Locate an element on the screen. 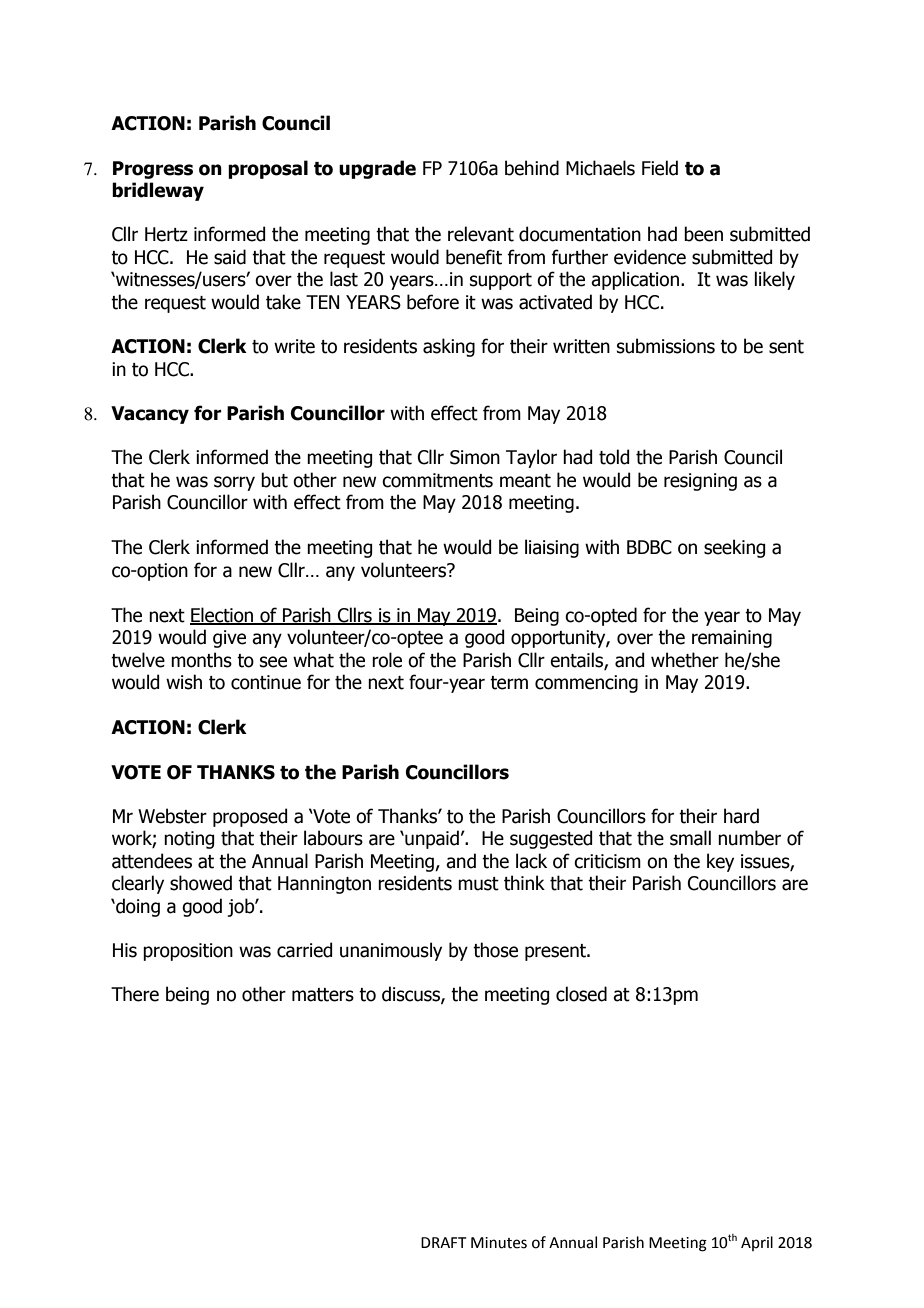 The height and width of the screenshot is (1308, 924). relevant is located at coordinates (481, 234).
